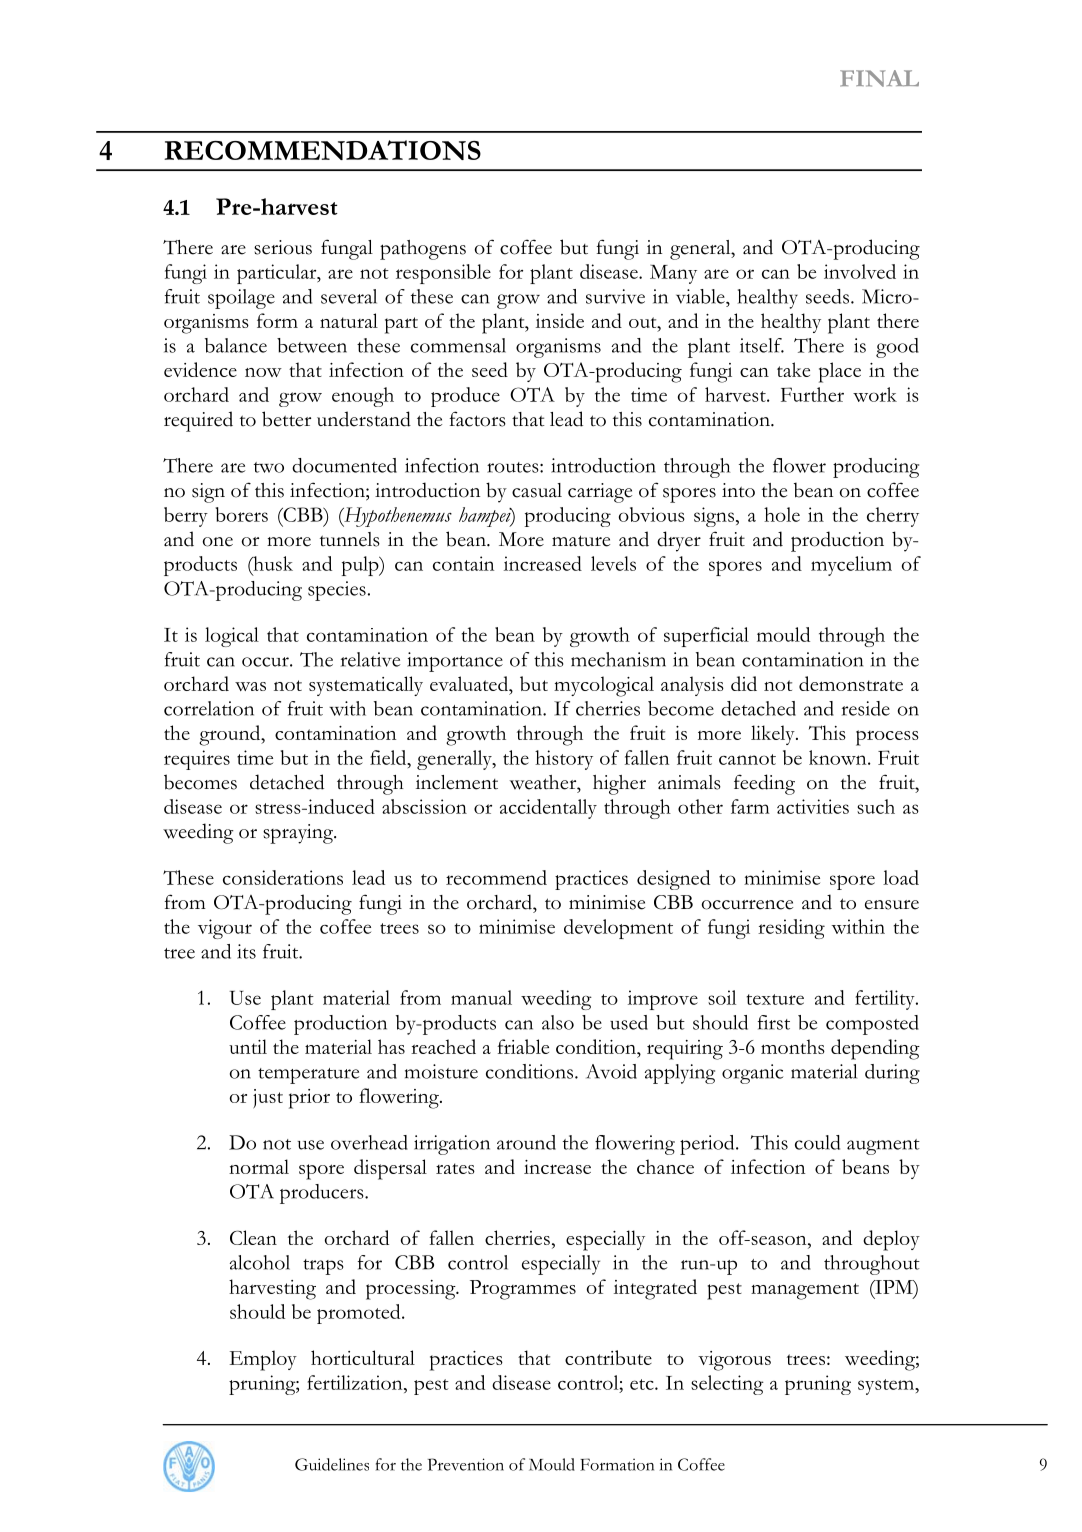 Image resolution: width=1082 pixels, height=1532 pixels. What do you see at coordinates (618, 659) in the screenshot?
I see `mechanism` at bounding box center [618, 659].
